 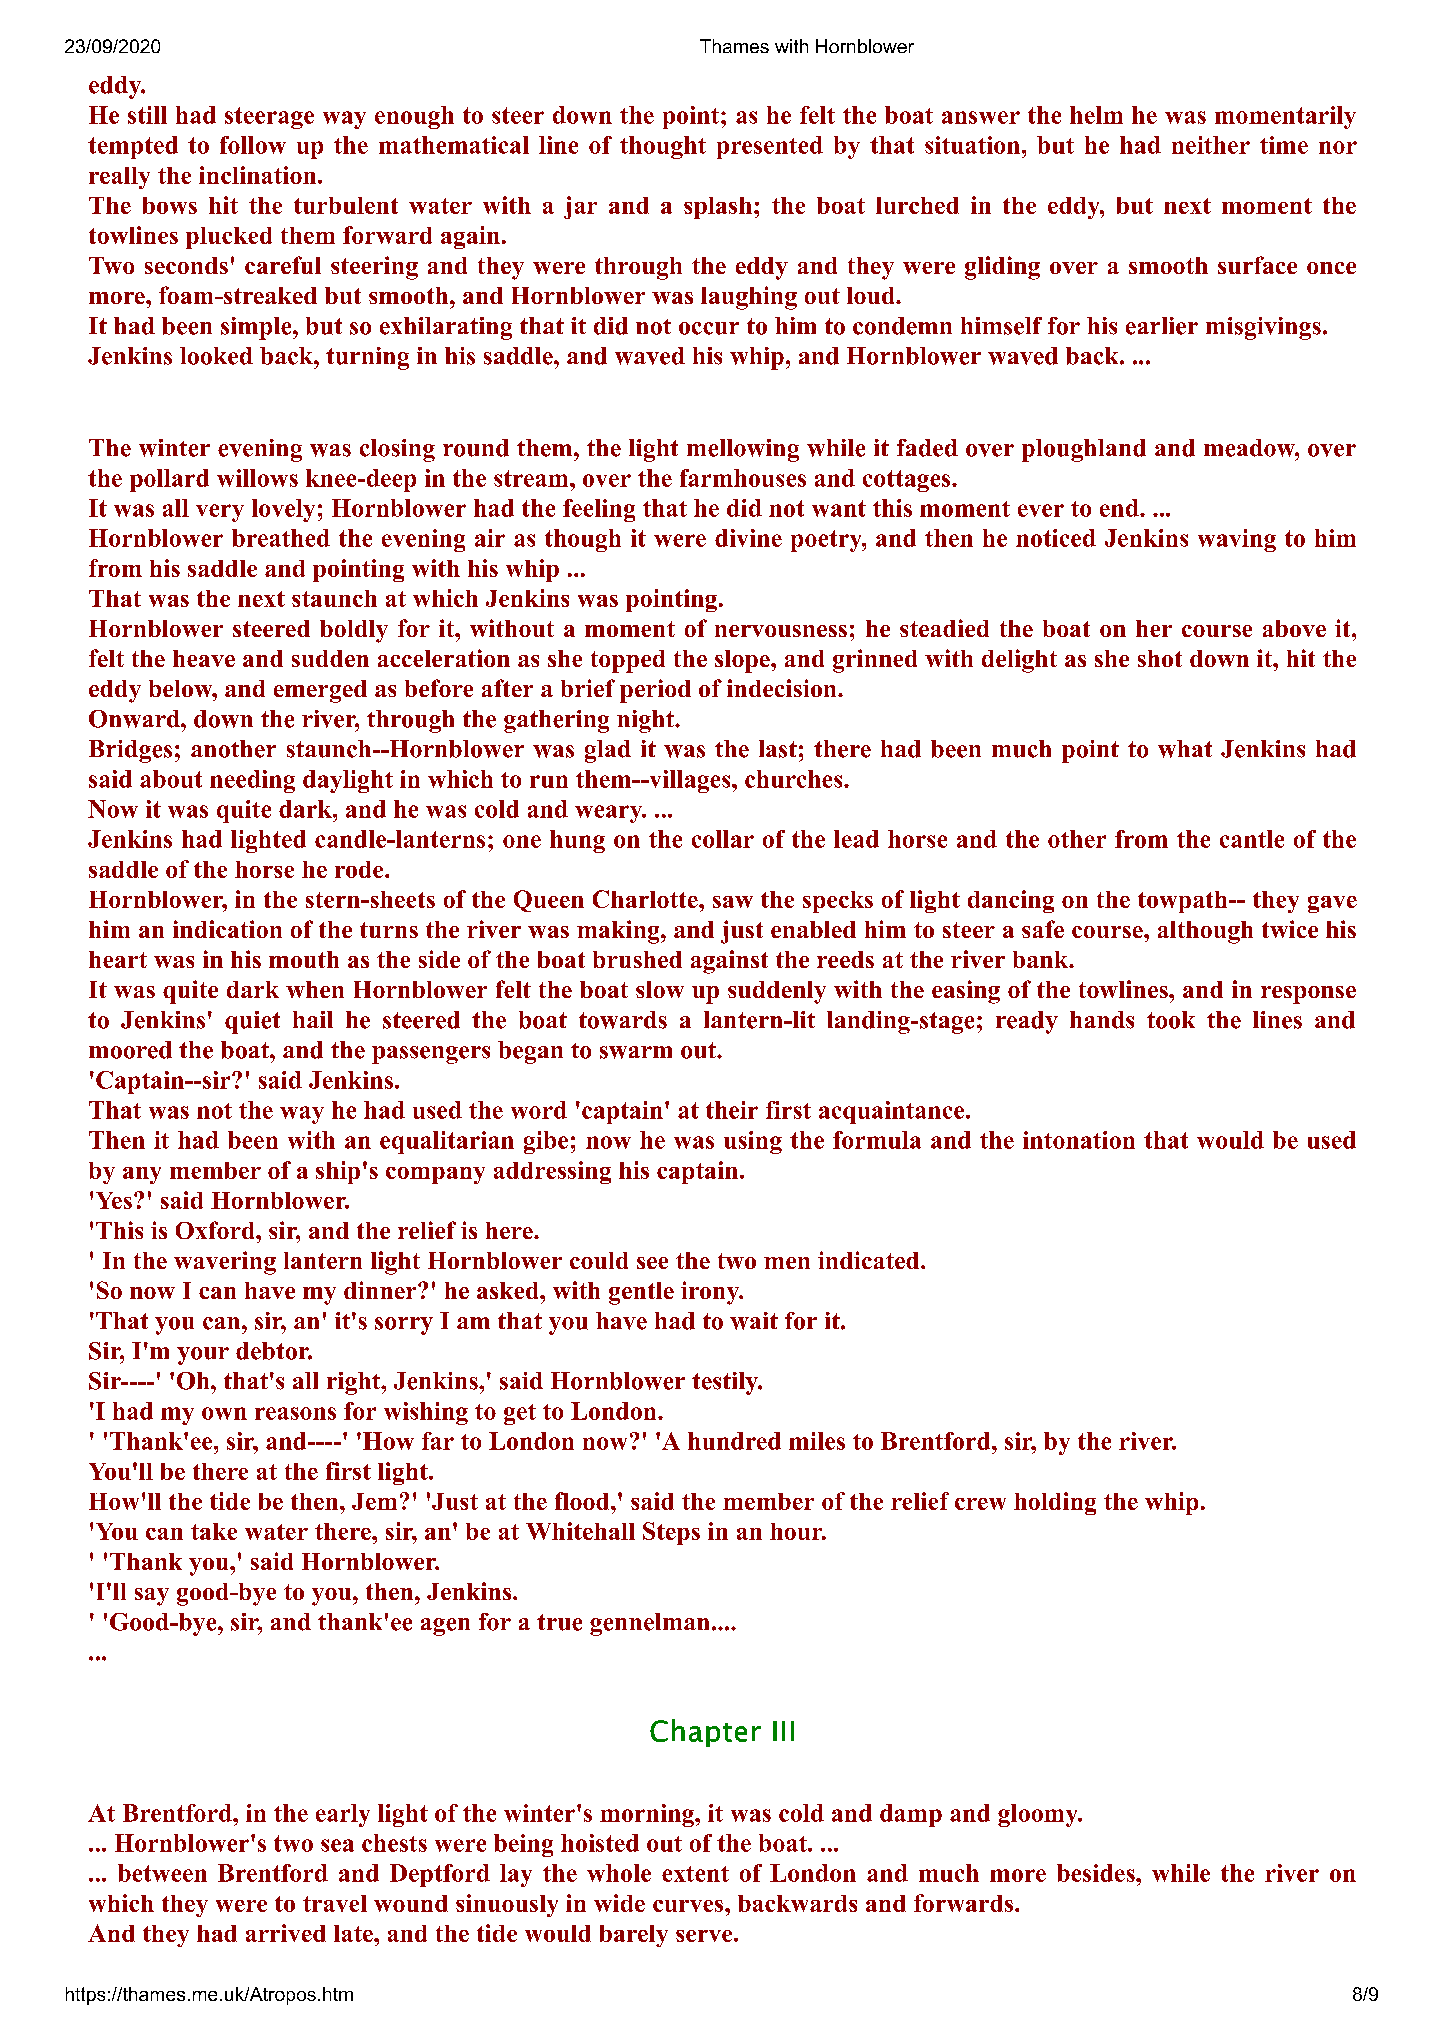 I want to click on took, so click(x=1171, y=1020).
